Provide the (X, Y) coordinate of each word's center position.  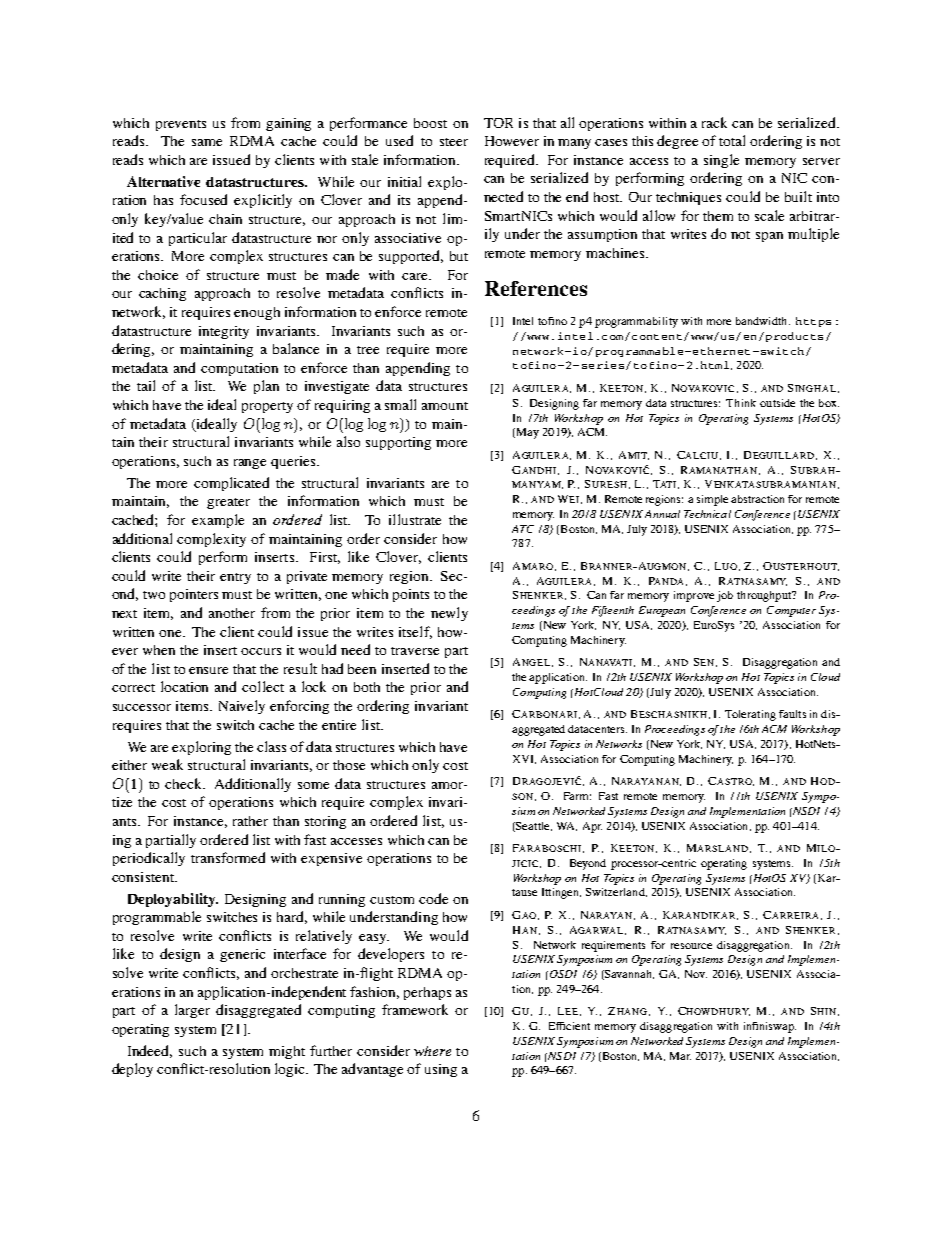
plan (266, 387)
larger (192, 1011)
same (207, 142)
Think (741, 403)
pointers (194, 595)
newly (449, 614)
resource (691, 946)
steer (454, 142)
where (432, 1051)
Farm (577, 796)
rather (250, 821)
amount (445, 406)
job (725, 596)
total (732, 140)
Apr (592, 827)
